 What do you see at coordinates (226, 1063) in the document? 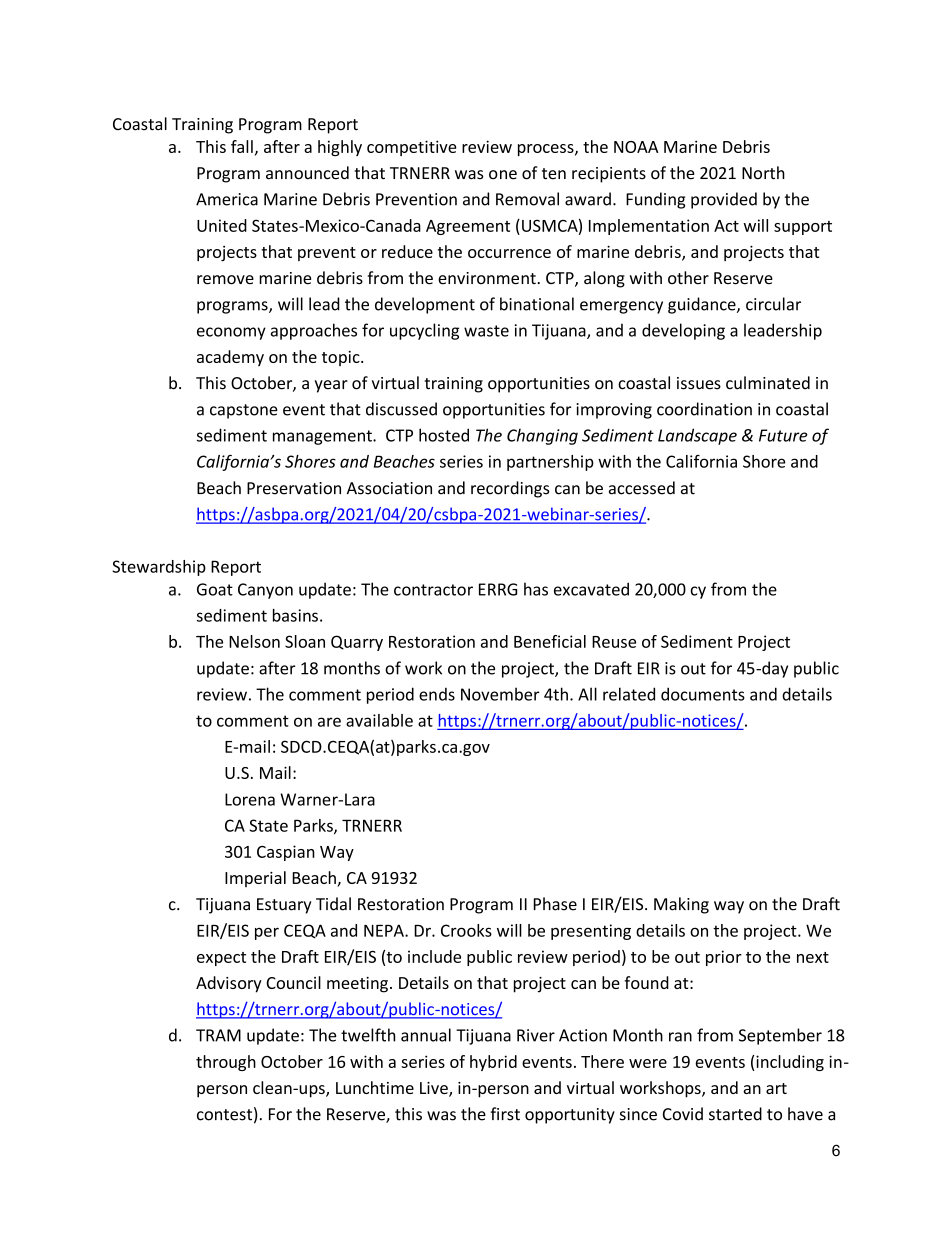
I see `through` at bounding box center [226, 1063].
